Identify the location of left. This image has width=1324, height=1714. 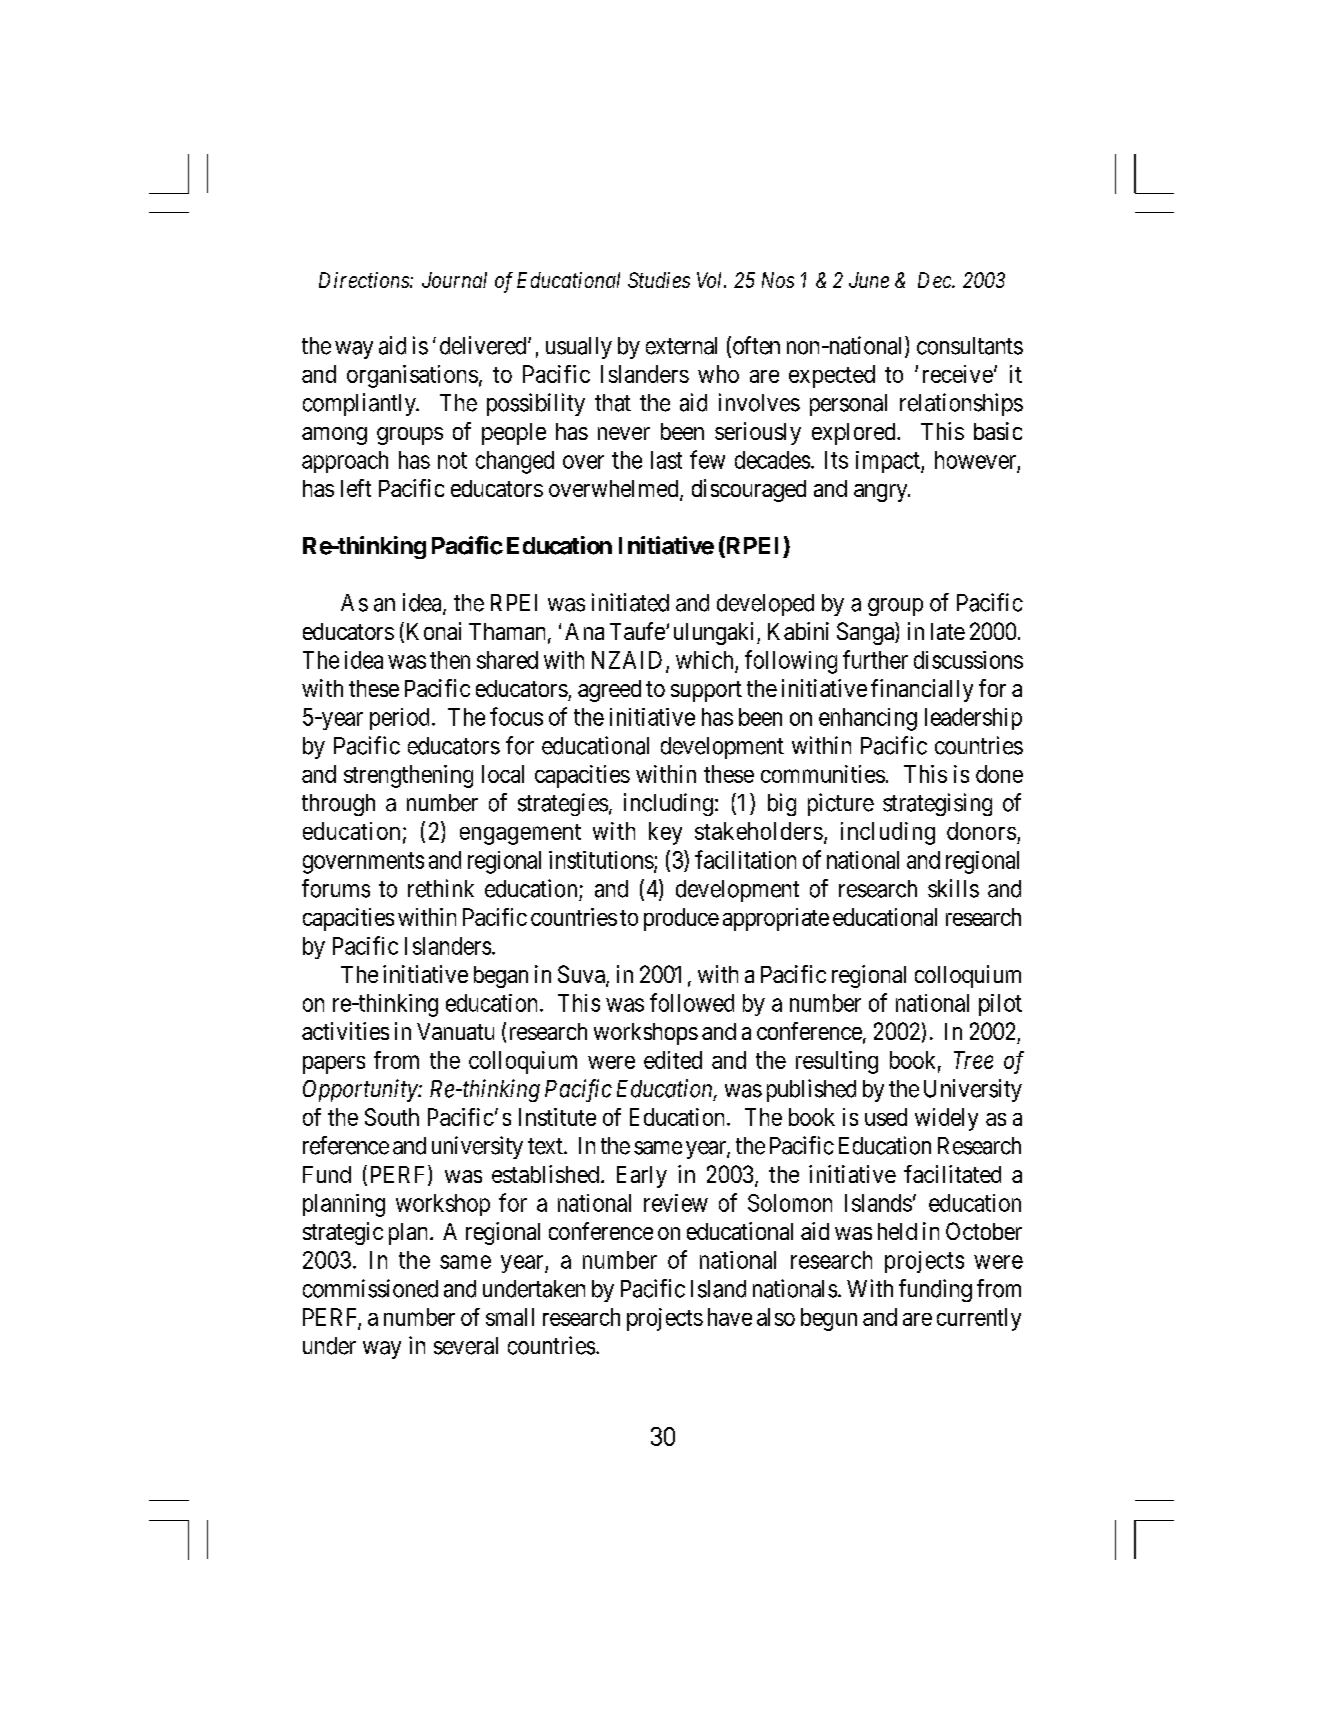
(356, 488).
